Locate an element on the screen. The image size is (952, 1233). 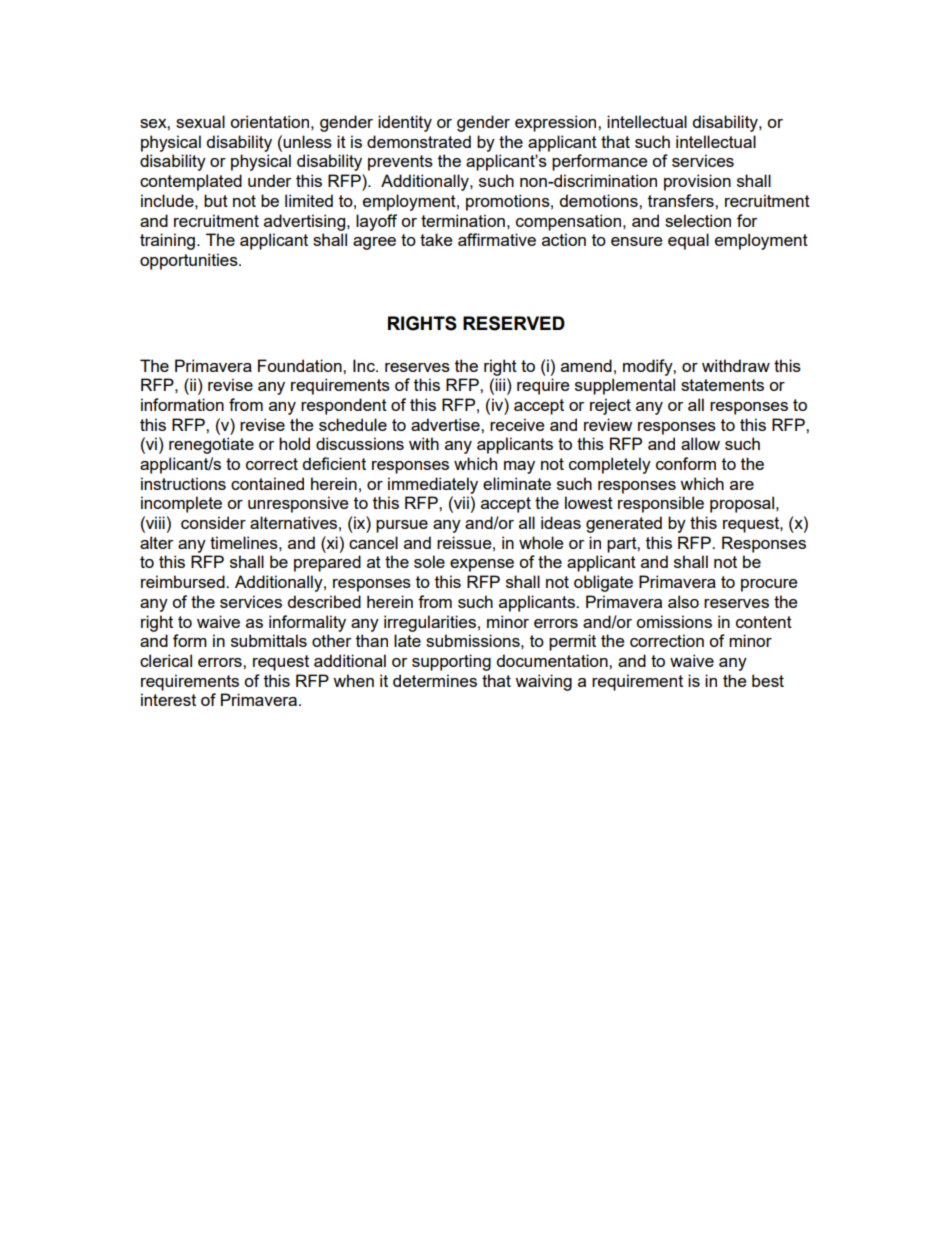
generated is located at coordinates (624, 524).
